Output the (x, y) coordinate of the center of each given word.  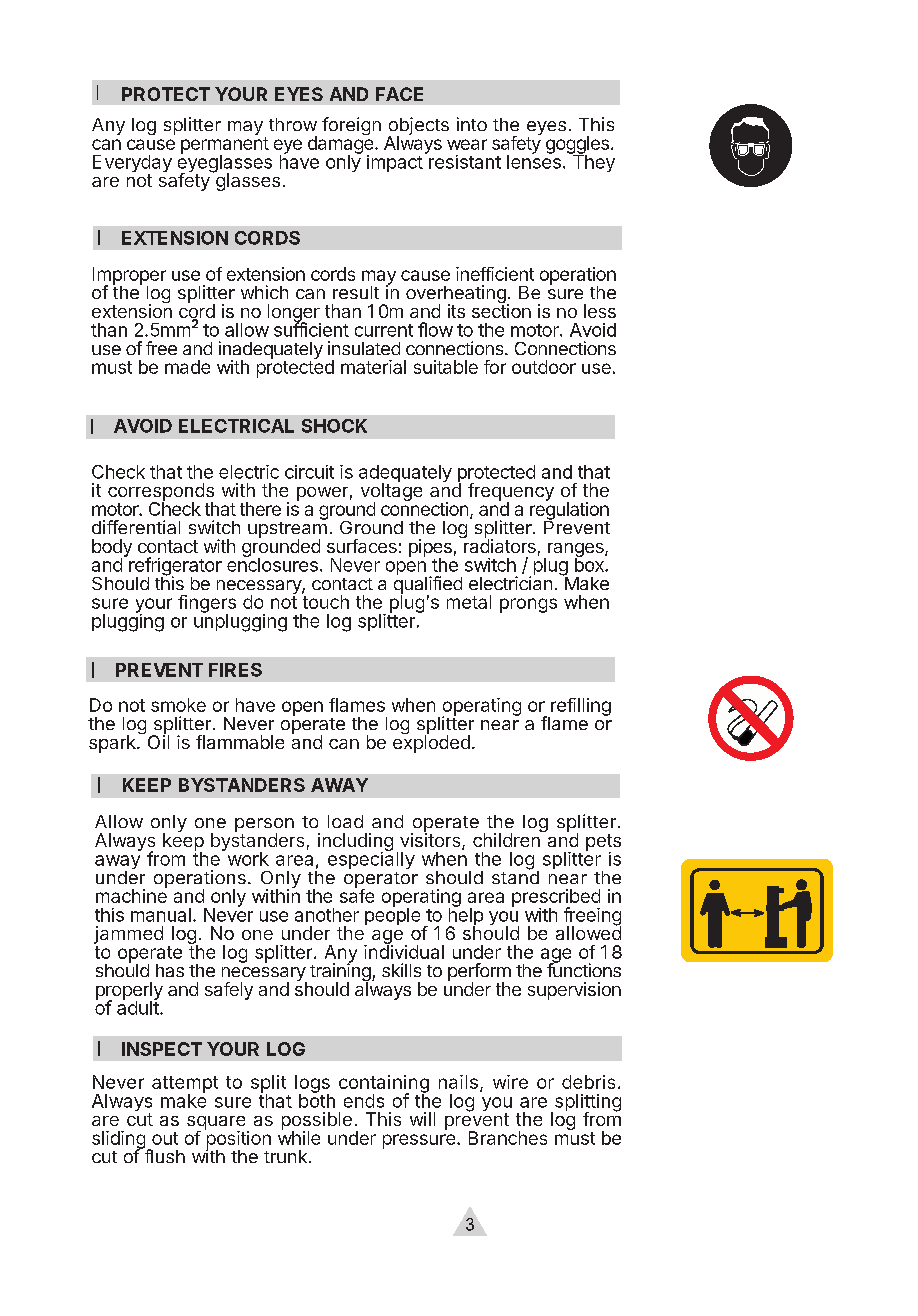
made (187, 367)
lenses (534, 161)
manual (161, 915)
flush (163, 1155)
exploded (431, 743)
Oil (158, 741)
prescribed (556, 899)
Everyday (132, 165)
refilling (580, 708)
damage (342, 145)
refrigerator (175, 567)
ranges (575, 551)
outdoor (544, 367)
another (327, 915)
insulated (364, 348)
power (322, 494)
